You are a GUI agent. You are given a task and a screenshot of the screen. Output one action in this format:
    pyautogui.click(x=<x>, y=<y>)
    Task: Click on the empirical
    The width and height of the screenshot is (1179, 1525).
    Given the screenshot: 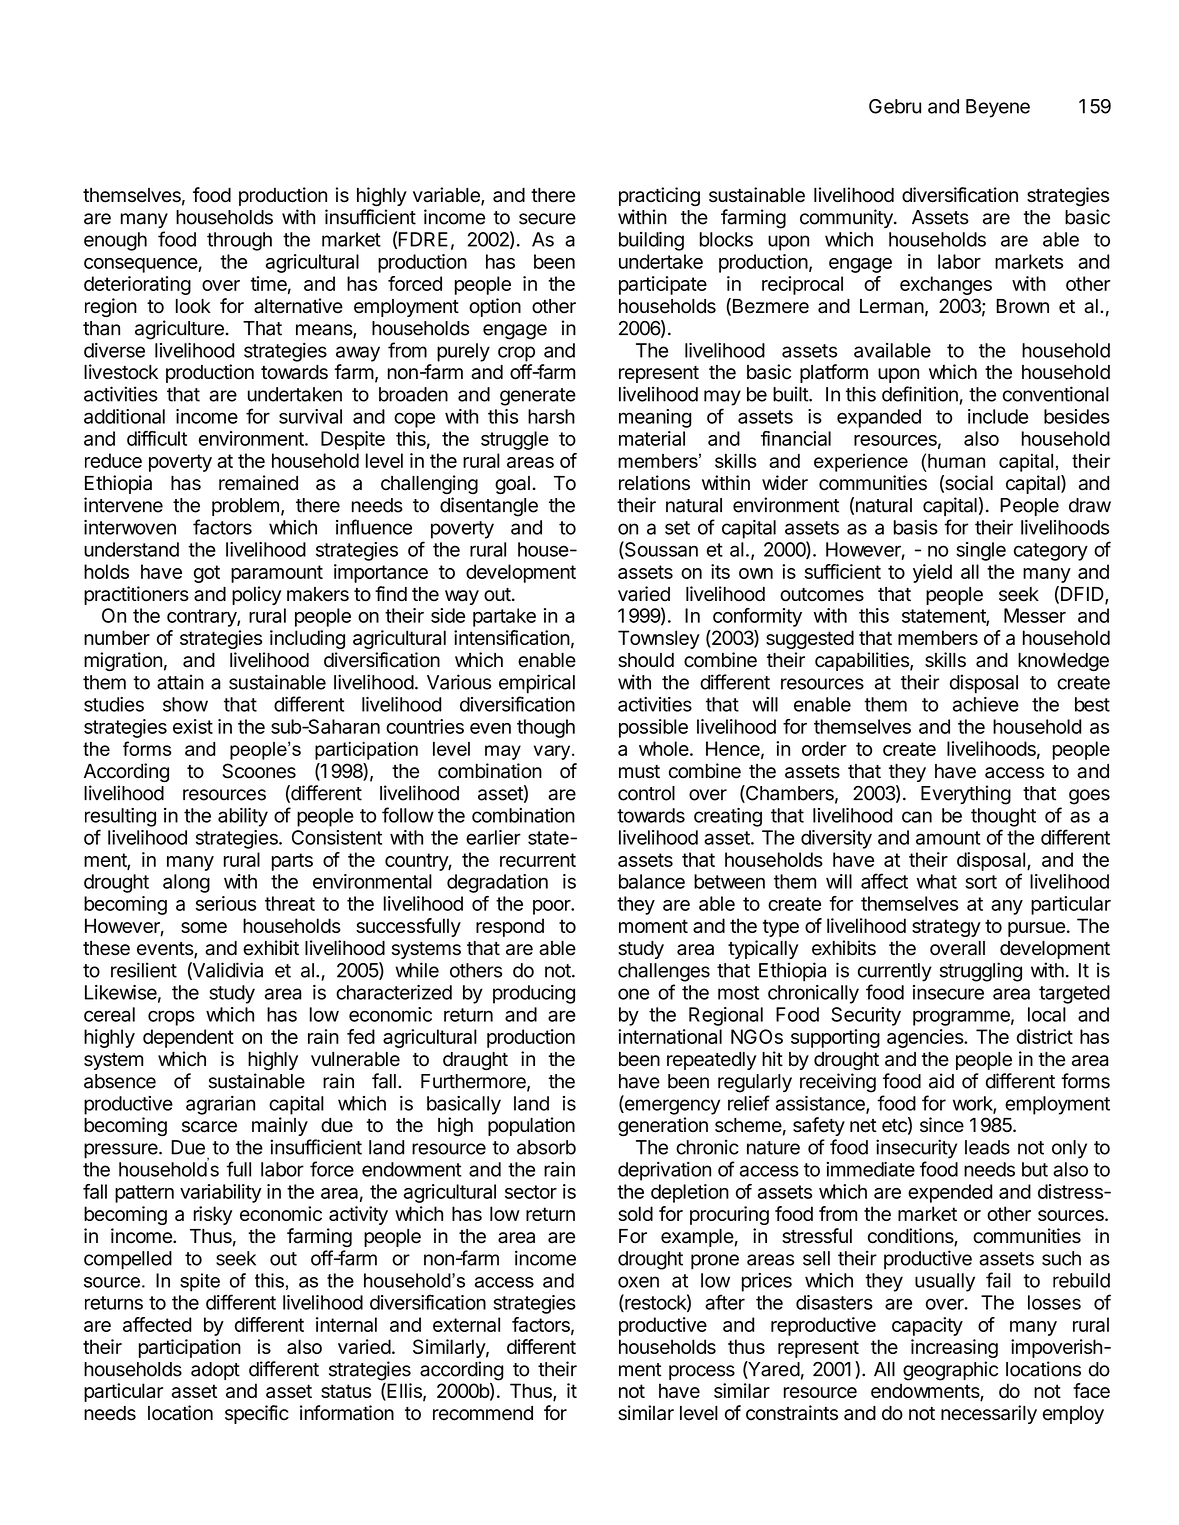 What is the action you would take?
    pyautogui.click(x=537, y=684)
